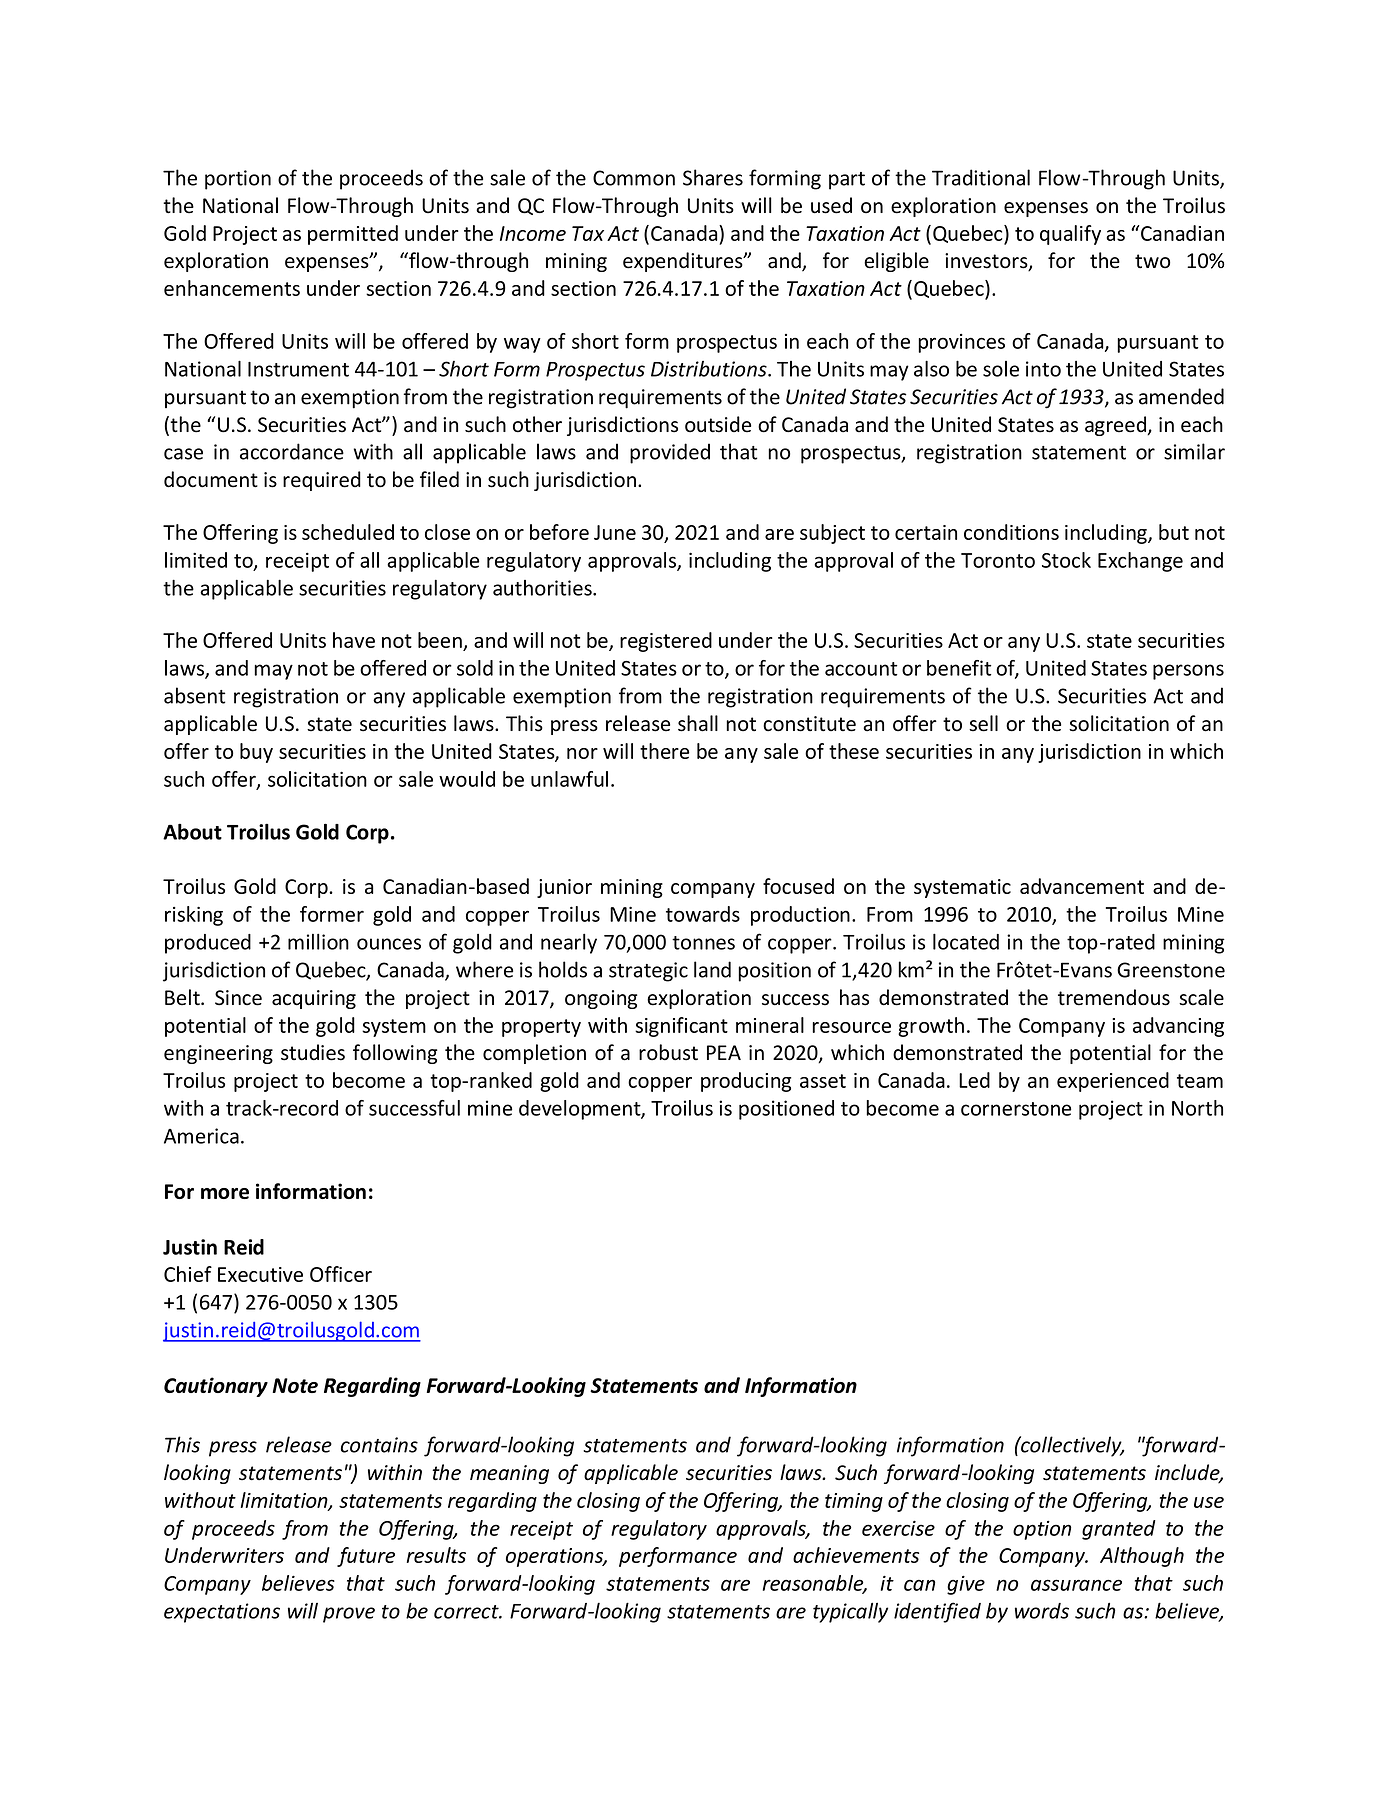 The image size is (1388, 1797). Describe the element at coordinates (856, 1555) in the screenshot. I see `achievements` at that location.
